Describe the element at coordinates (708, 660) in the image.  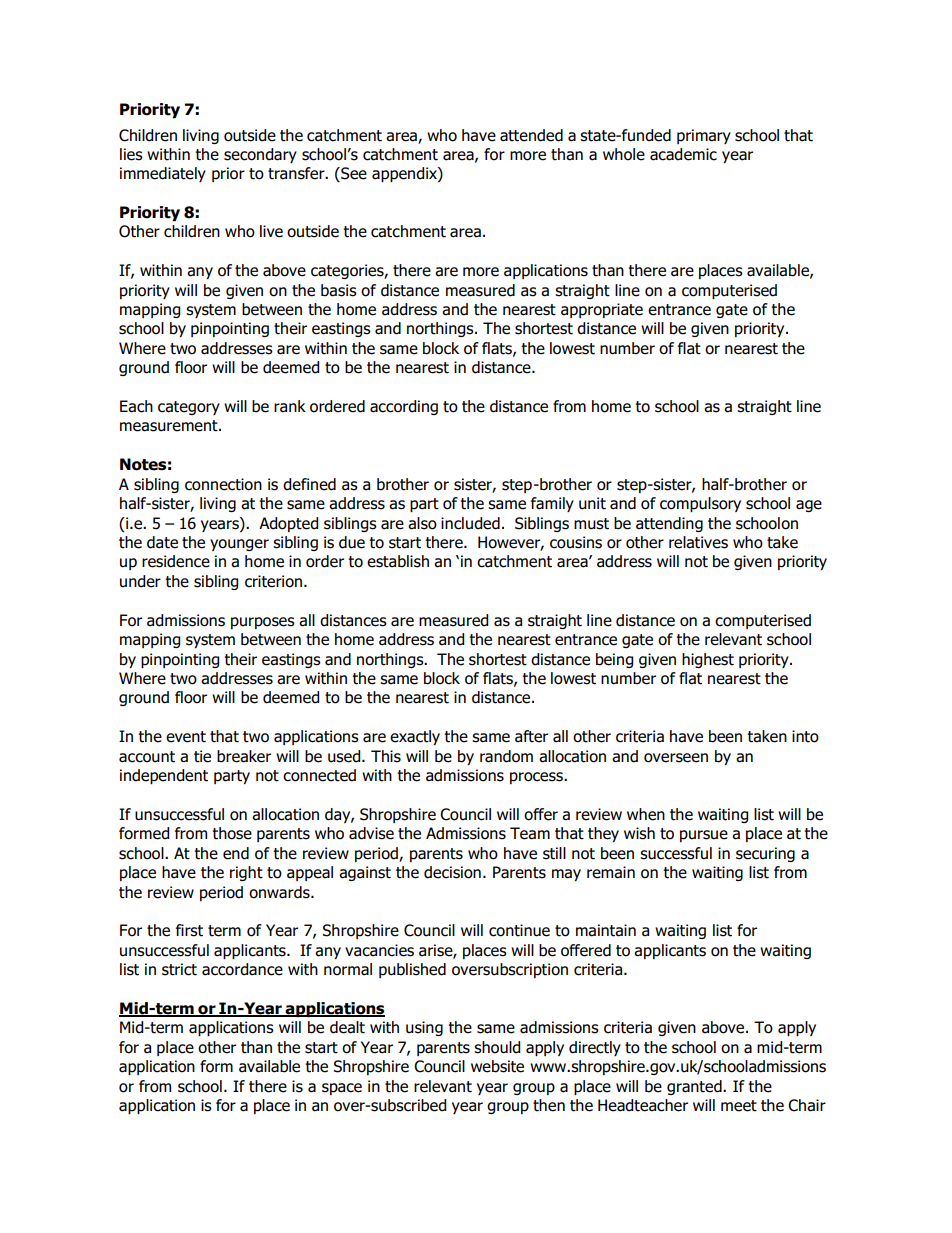
I see `highest` at that location.
